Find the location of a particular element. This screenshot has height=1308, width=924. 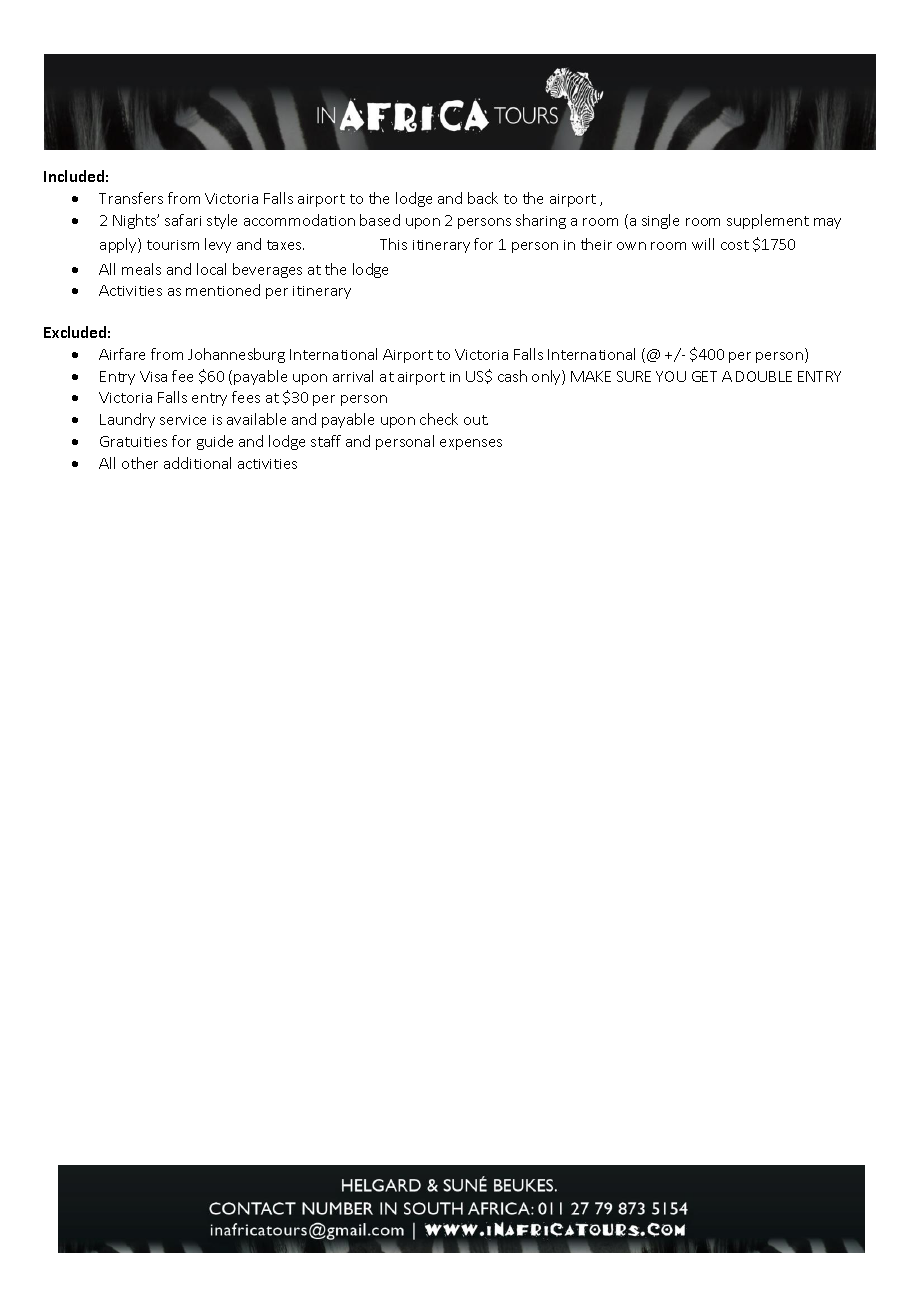

Johannesburg is located at coordinates (236, 355).
